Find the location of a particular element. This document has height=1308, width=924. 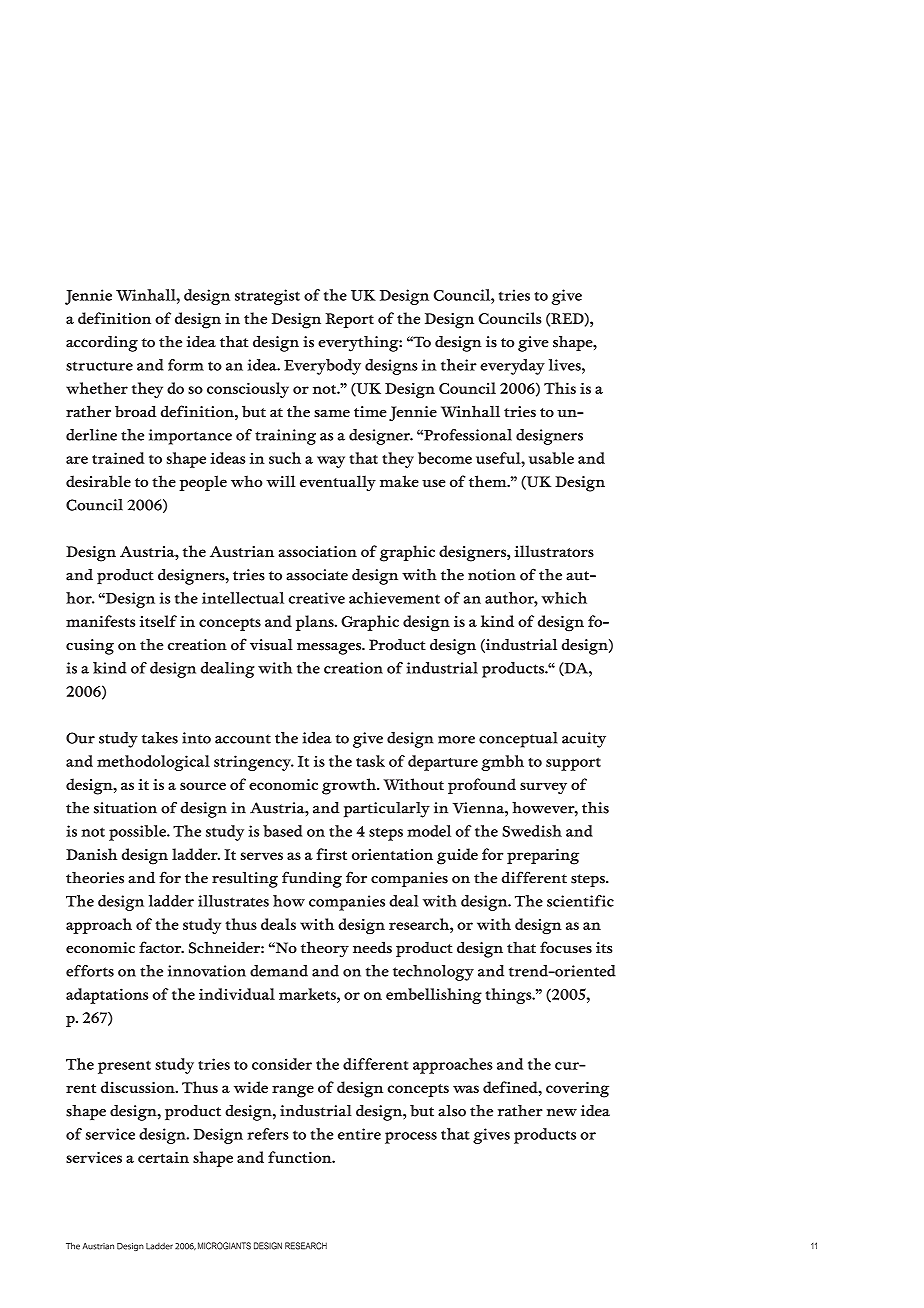

everyday is located at coordinates (512, 367).
